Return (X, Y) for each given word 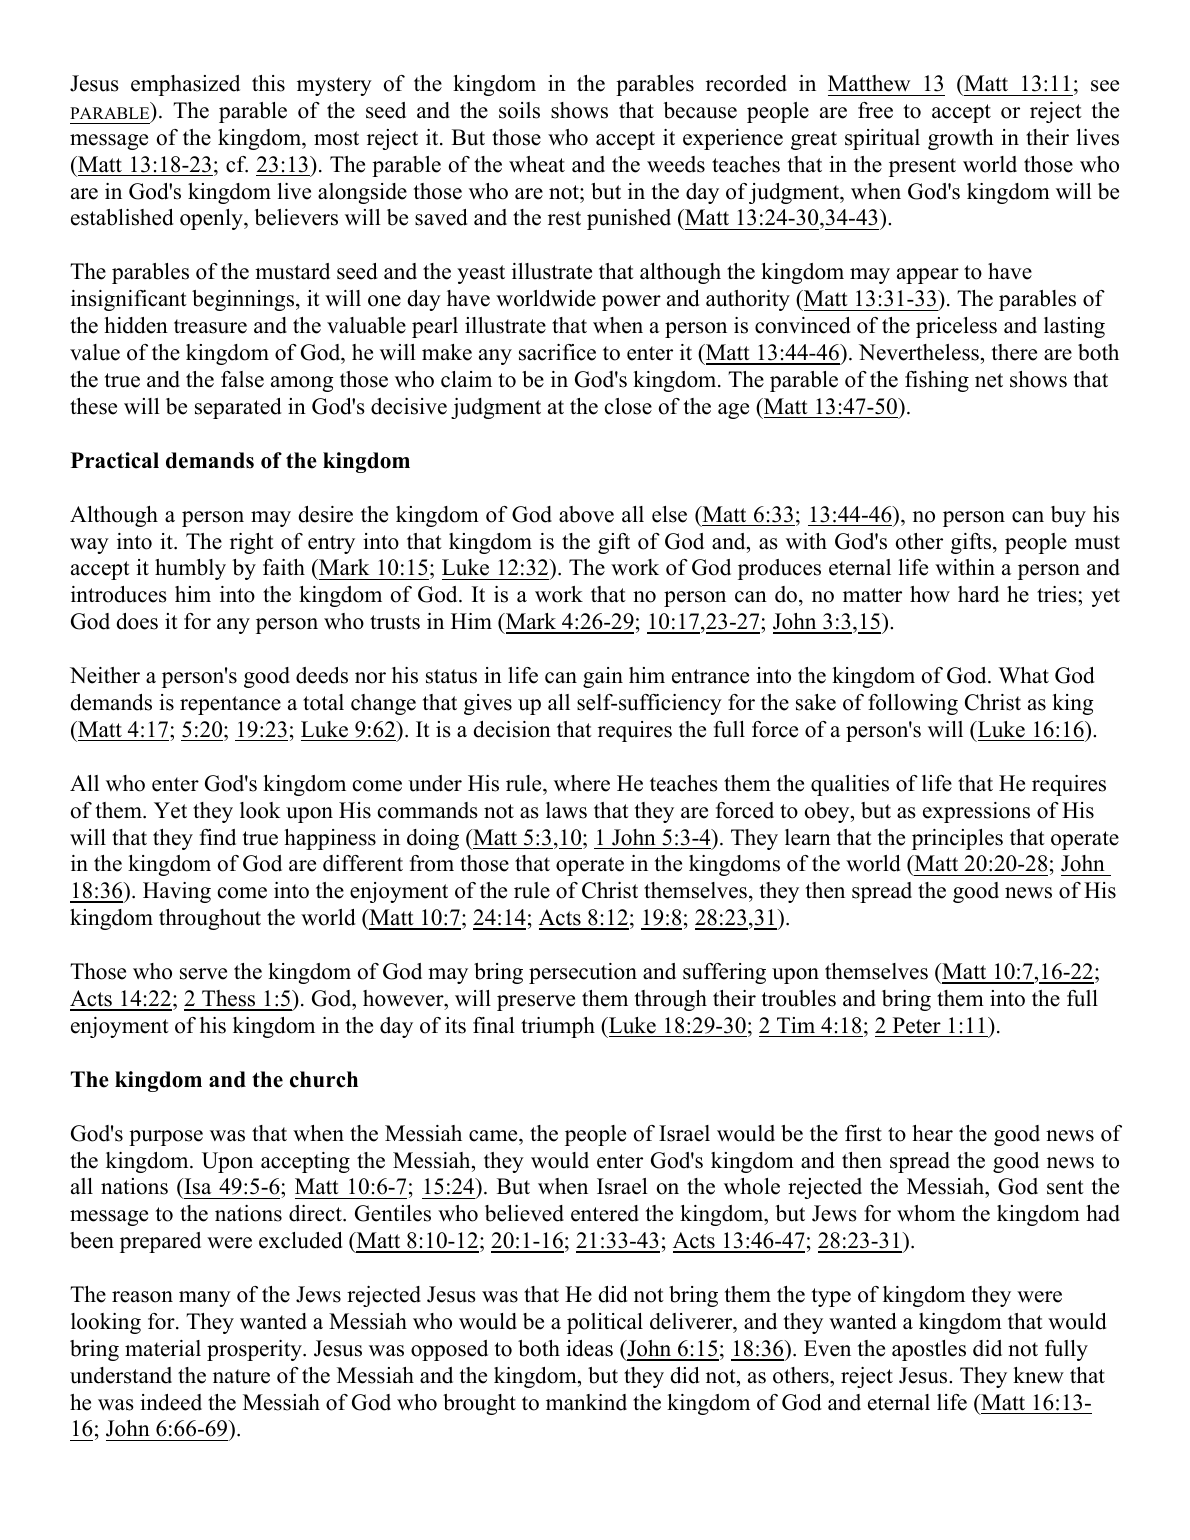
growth (961, 139)
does (137, 621)
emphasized (185, 85)
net (989, 380)
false (242, 379)
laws (566, 810)
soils (519, 110)
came (494, 1136)
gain (603, 677)
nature (241, 1376)
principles (957, 839)
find (218, 837)
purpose (166, 1138)
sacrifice (557, 352)
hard (978, 594)
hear (932, 1133)
